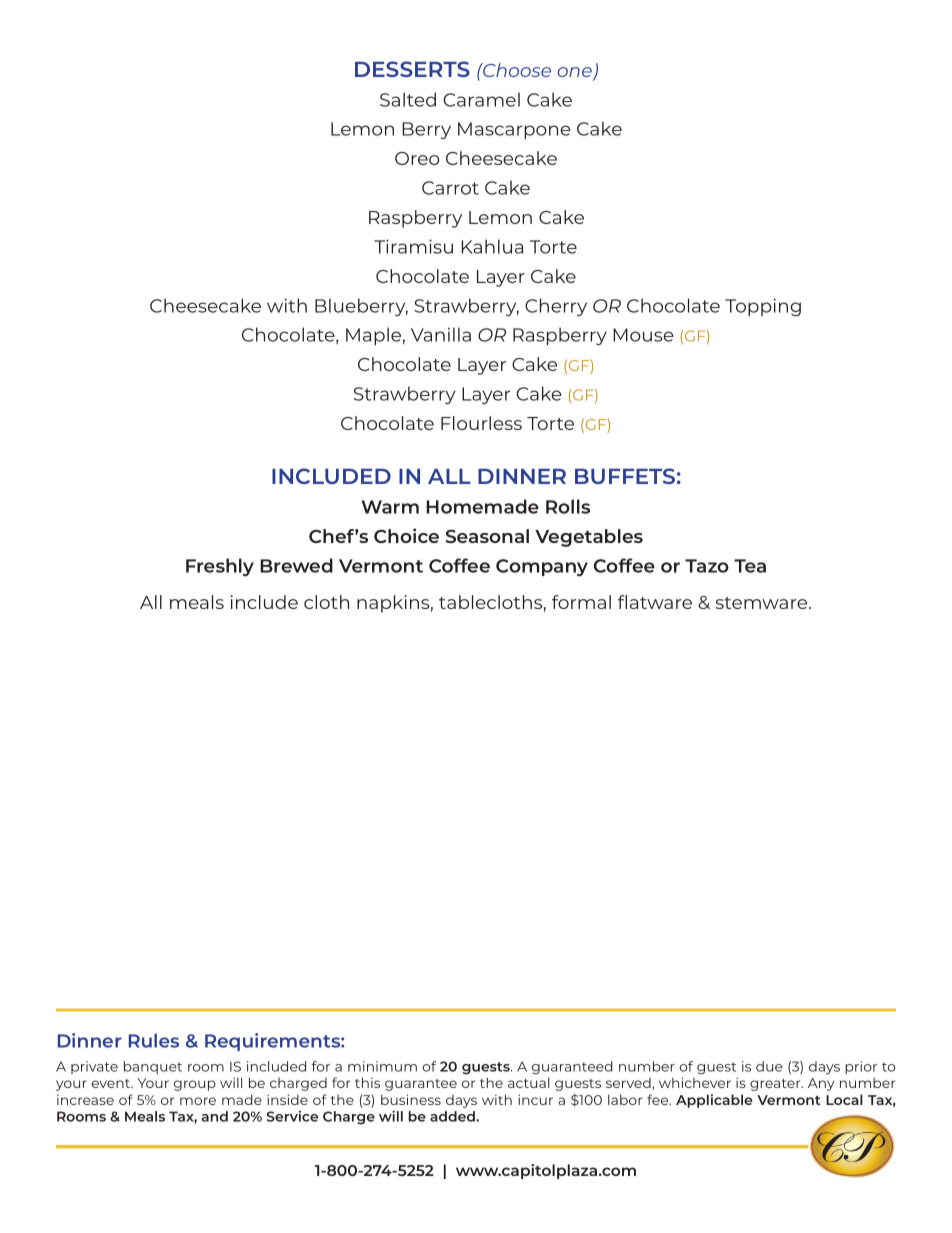  I want to click on group, so click(195, 1085).
